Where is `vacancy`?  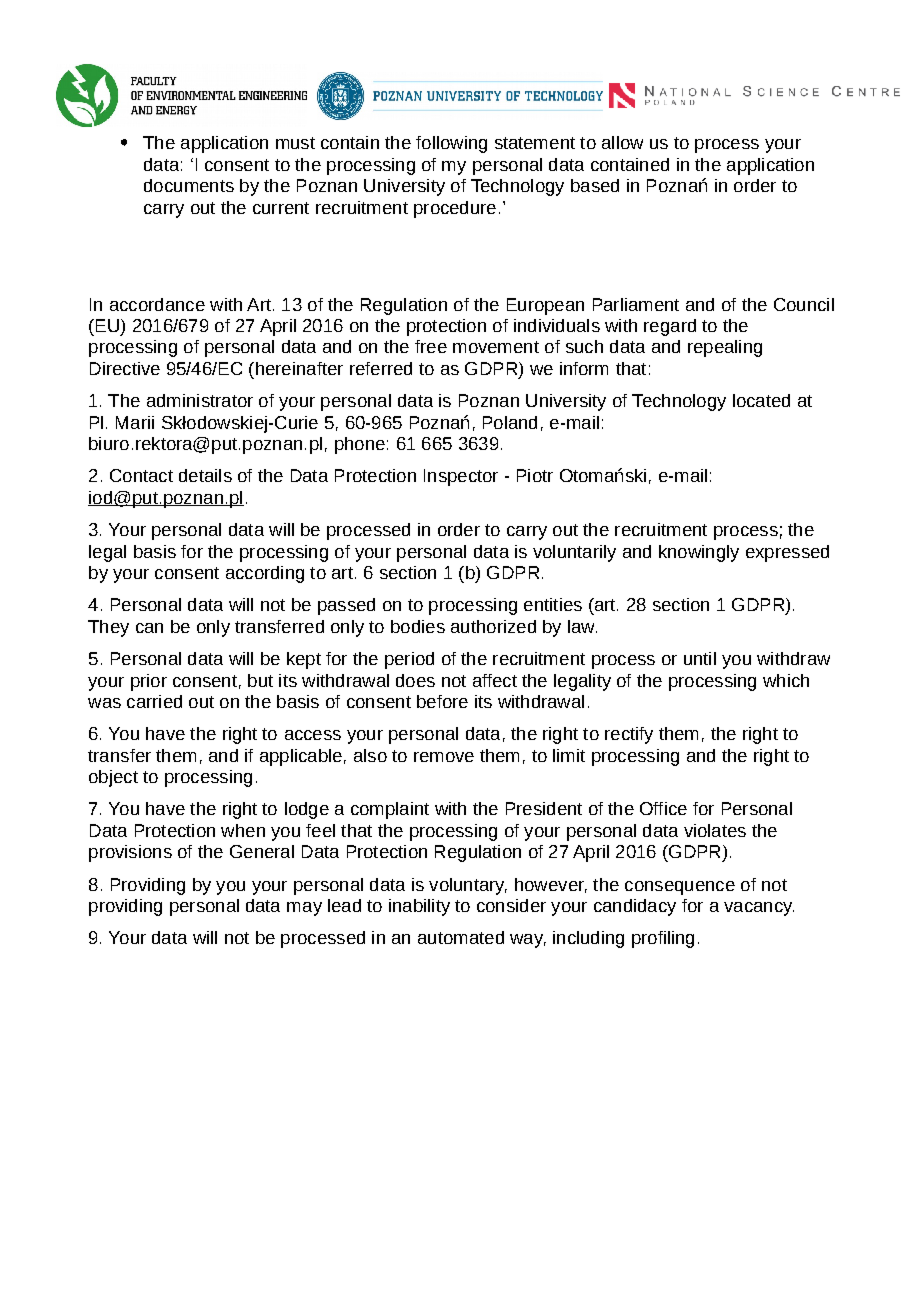
vacancy is located at coordinates (759, 909).
